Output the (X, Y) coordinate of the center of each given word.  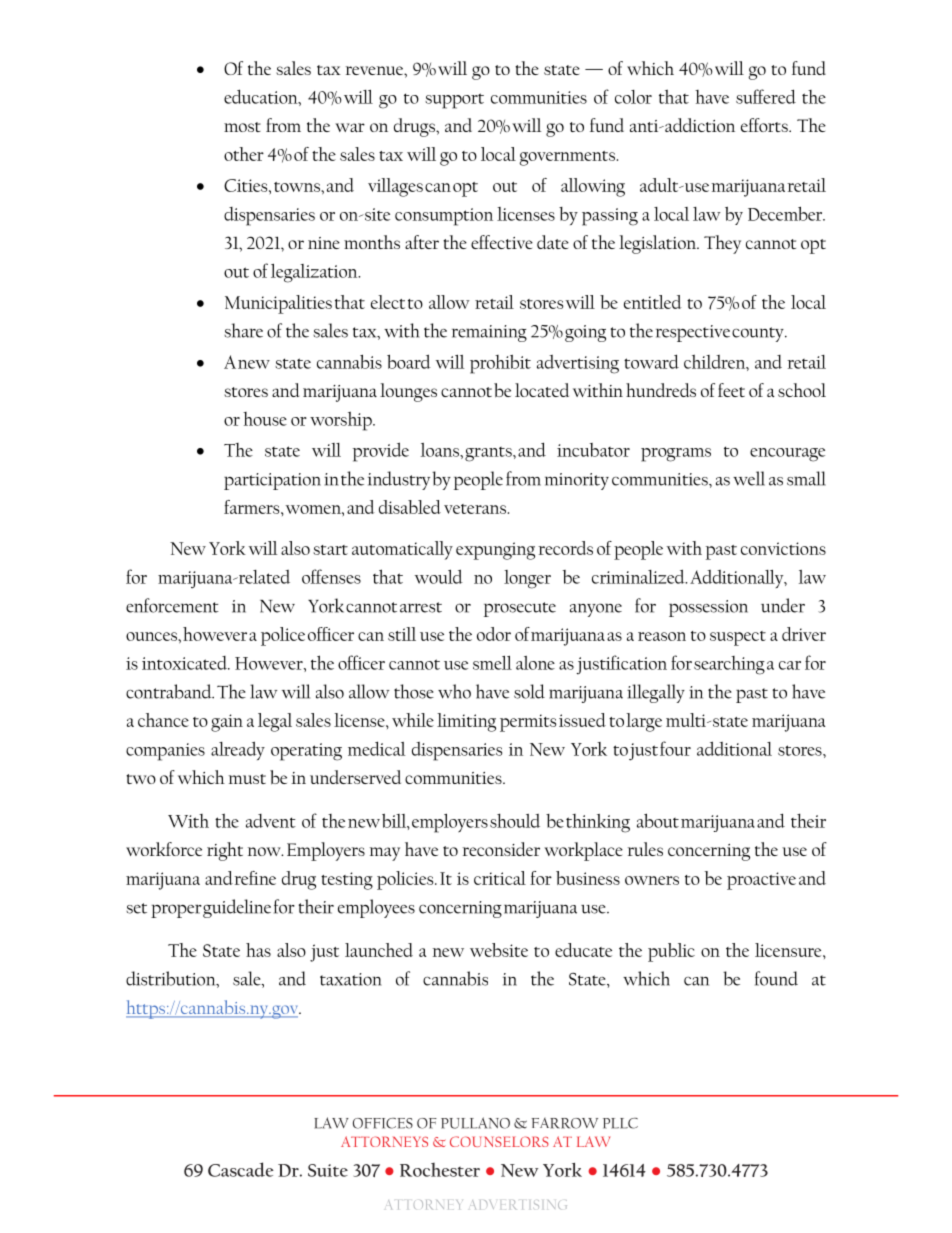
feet (731, 390)
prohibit (500, 364)
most (242, 127)
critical (500, 878)
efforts (765, 125)
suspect (738, 638)
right (225, 851)
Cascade (241, 1169)
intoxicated (186, 663)
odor (494, 634)
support (454, 101)
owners (652, 880)
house (265, 419)
